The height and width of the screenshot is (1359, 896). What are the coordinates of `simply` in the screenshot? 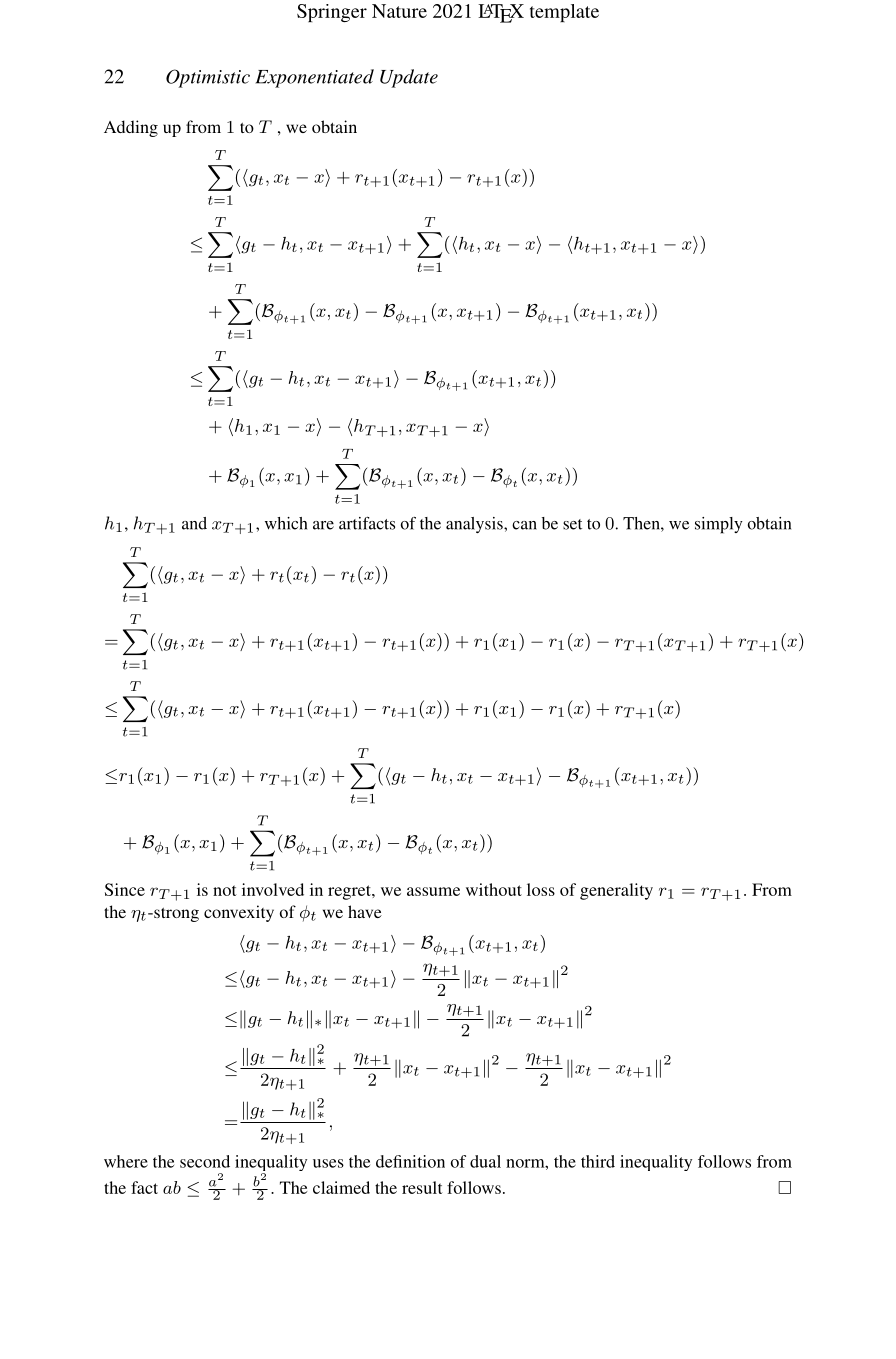 It's located at (719, 525).
